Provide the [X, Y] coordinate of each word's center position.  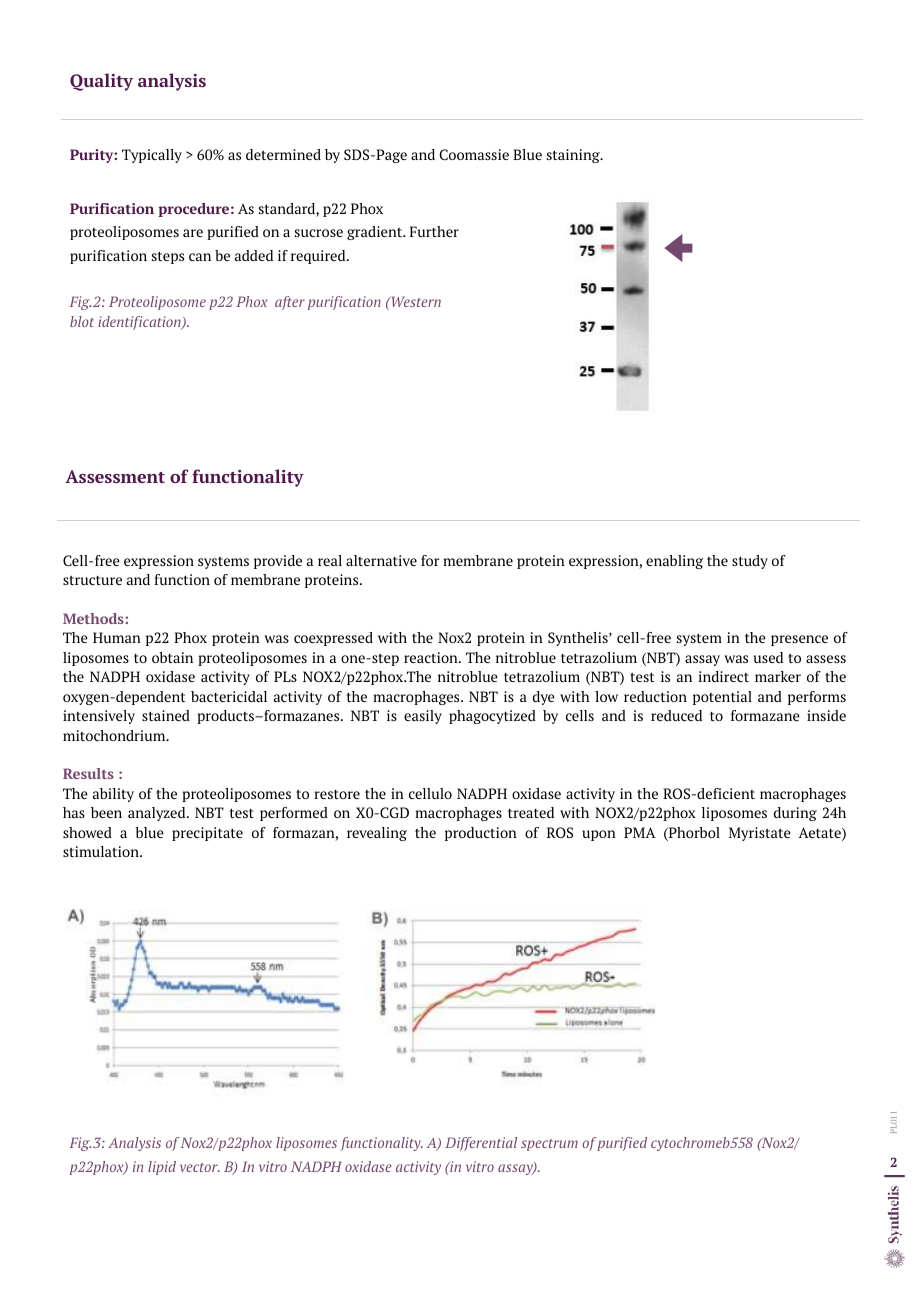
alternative [381, 560]
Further [434, 231]
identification [140, 323]
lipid [162, 1168]
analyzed [158, 814]
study [750, 562]
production [481, 834]
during [795, 814]
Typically [152, 156]
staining [574, 156]
